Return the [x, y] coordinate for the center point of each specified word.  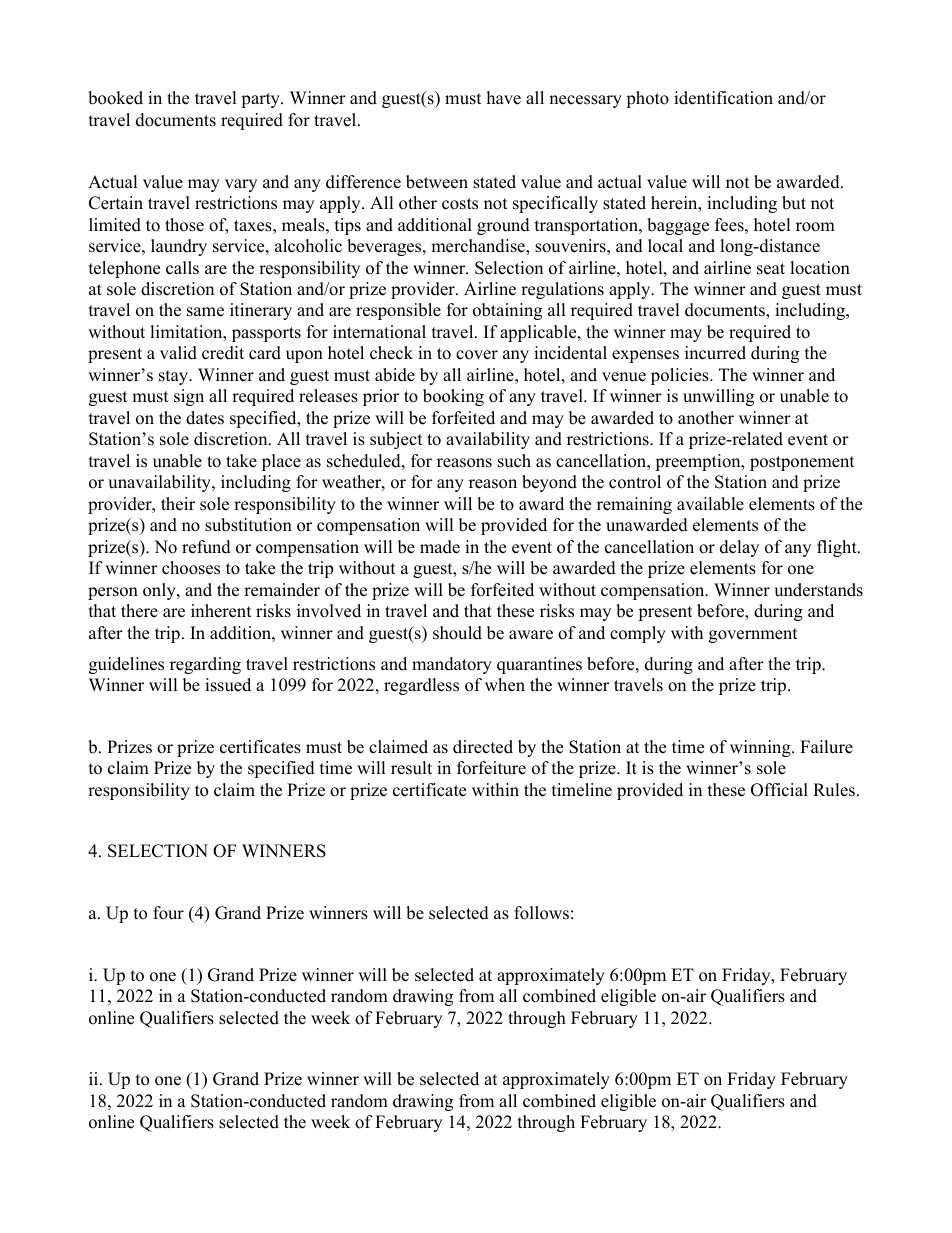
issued [228, 685]
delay [739, 548]
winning [761, 748]
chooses [191, 568]
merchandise [479, 247]
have [504, 98]
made [440, 547]
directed [483, 747]
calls [182, 268]
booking [453, 397]
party [261, 100]
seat [771, 269]
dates [205, 418]
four [168, 913]
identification [723, 98]
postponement [802, 463]
